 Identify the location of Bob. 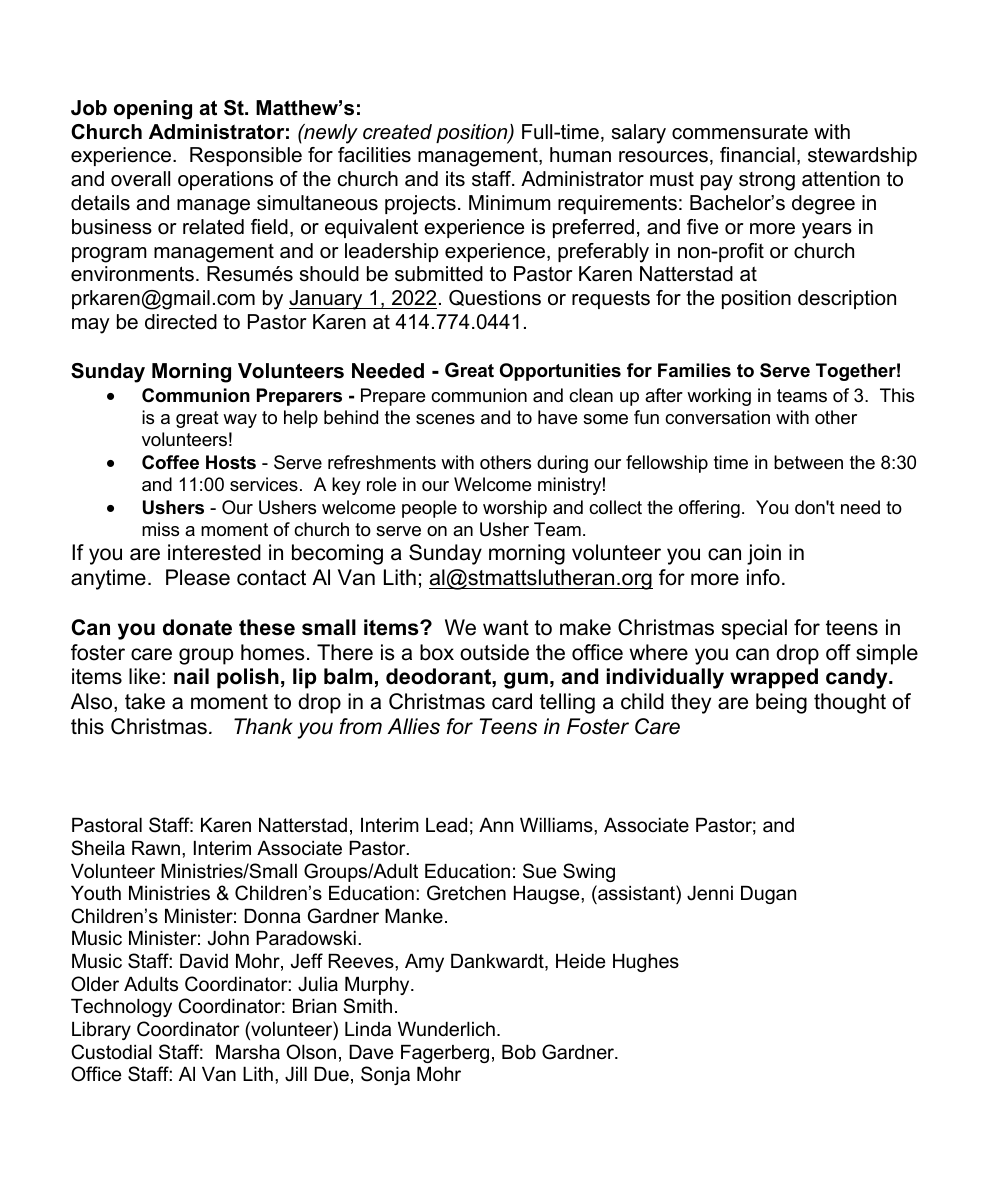
(519, 1052).
